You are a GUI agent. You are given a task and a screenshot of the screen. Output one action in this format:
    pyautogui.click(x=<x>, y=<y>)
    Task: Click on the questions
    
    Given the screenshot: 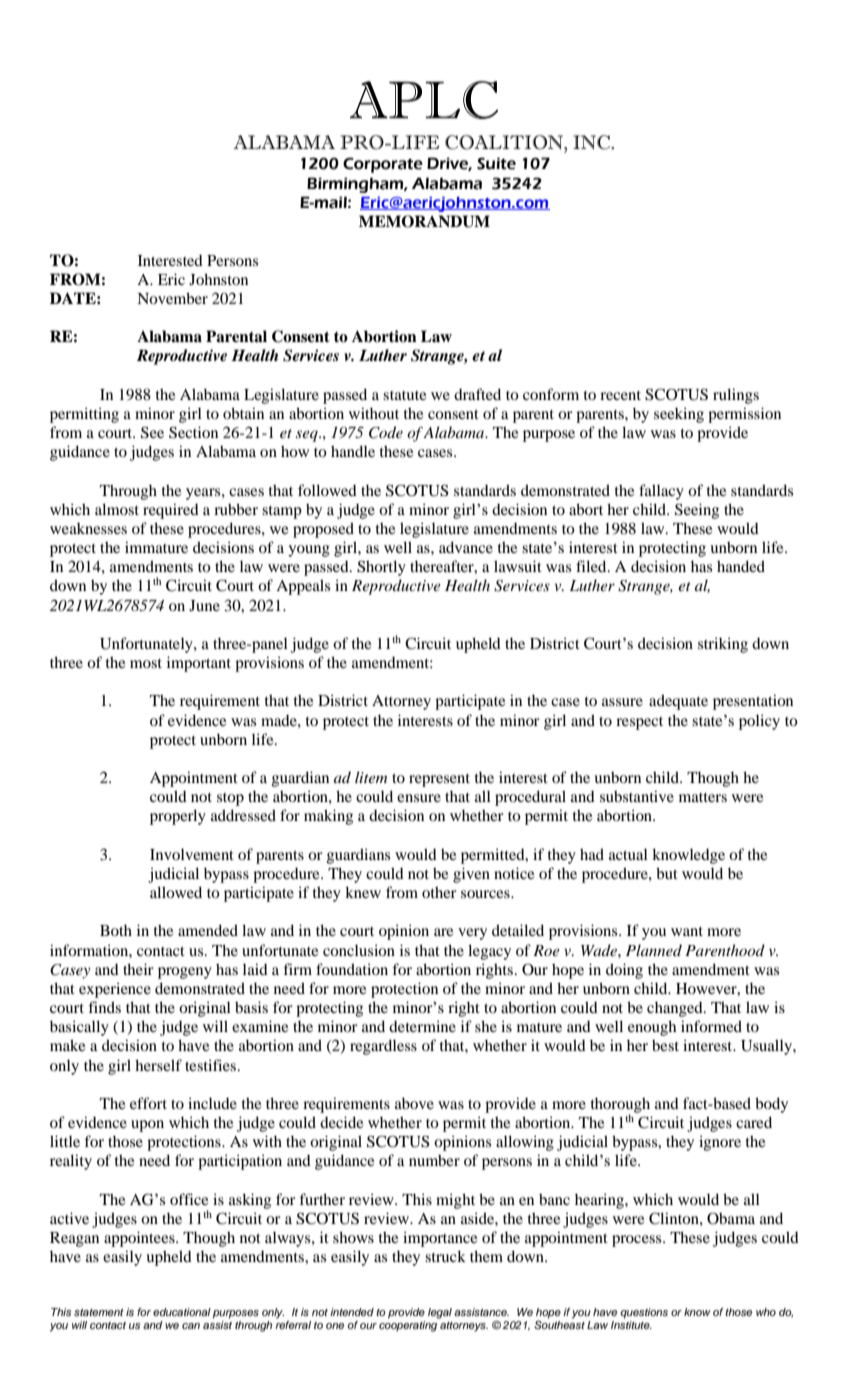 What is the action you would take?
    pyautogui.click(x=644, y=1313)
